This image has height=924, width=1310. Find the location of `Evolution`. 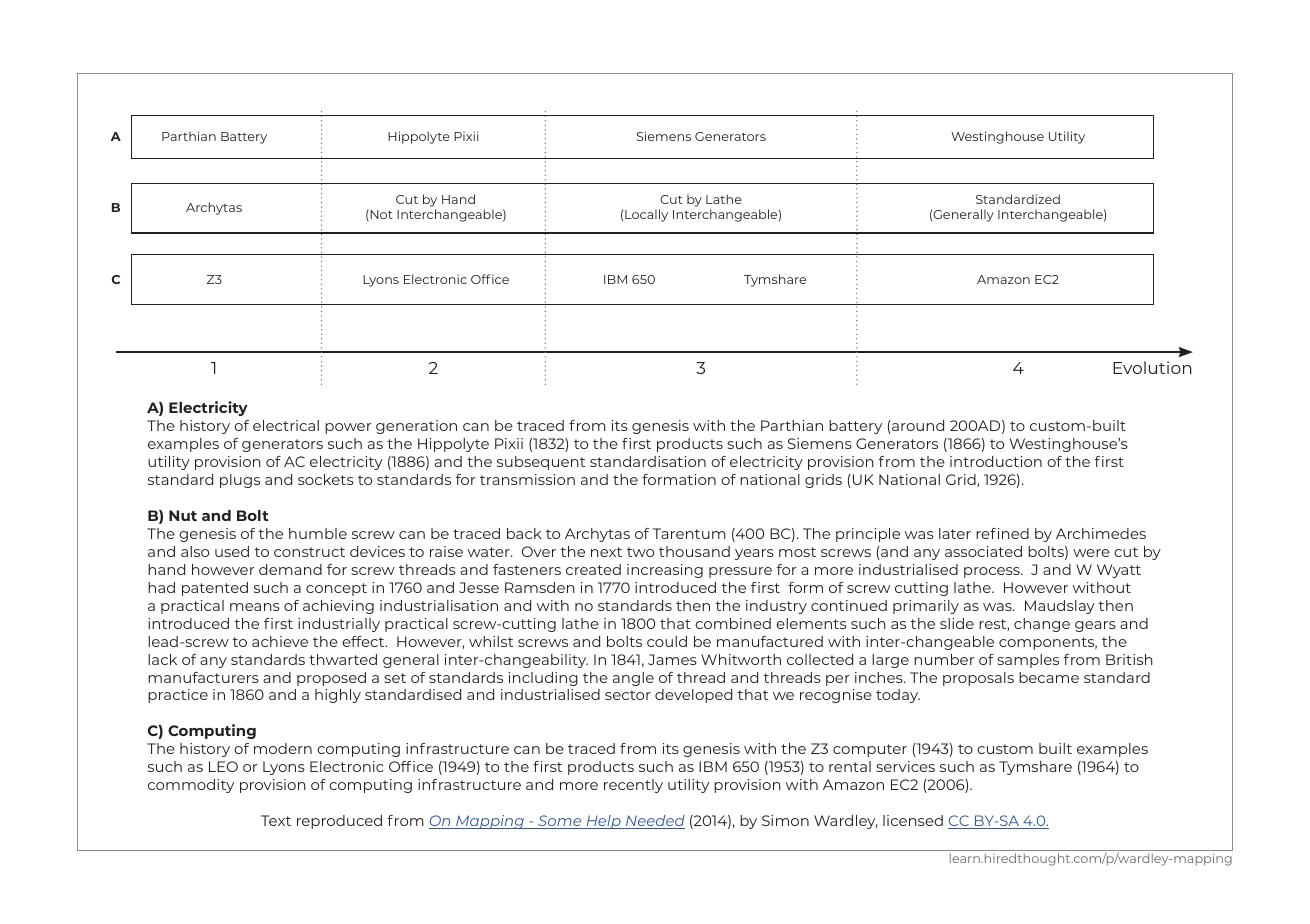

Evolution is located at coordinates (1152, 367).
